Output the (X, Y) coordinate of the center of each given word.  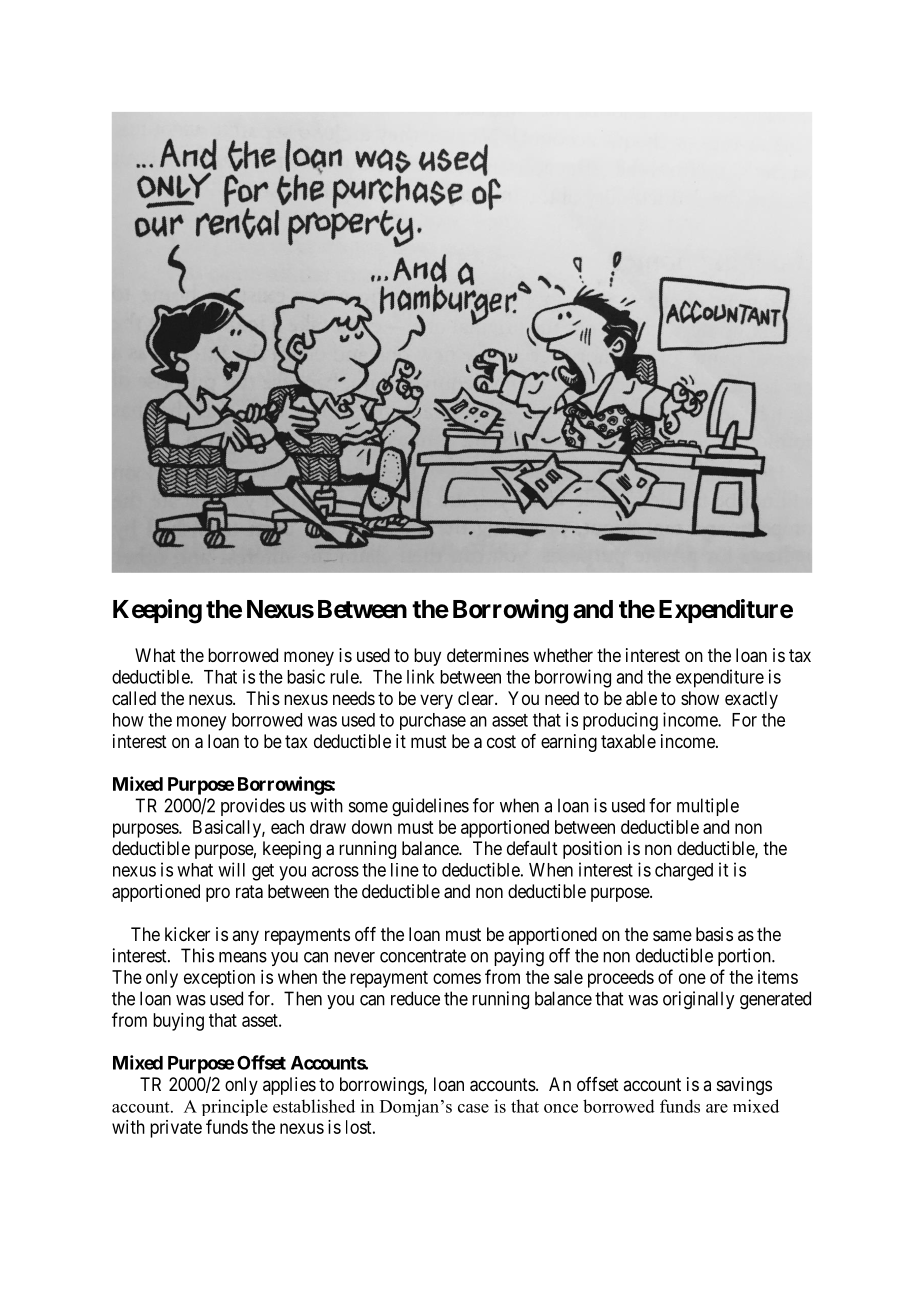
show (700, 698)
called (134, 698)
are (717, 1108)
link (421, 676)
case (473, 1108)
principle (235, 1107)
